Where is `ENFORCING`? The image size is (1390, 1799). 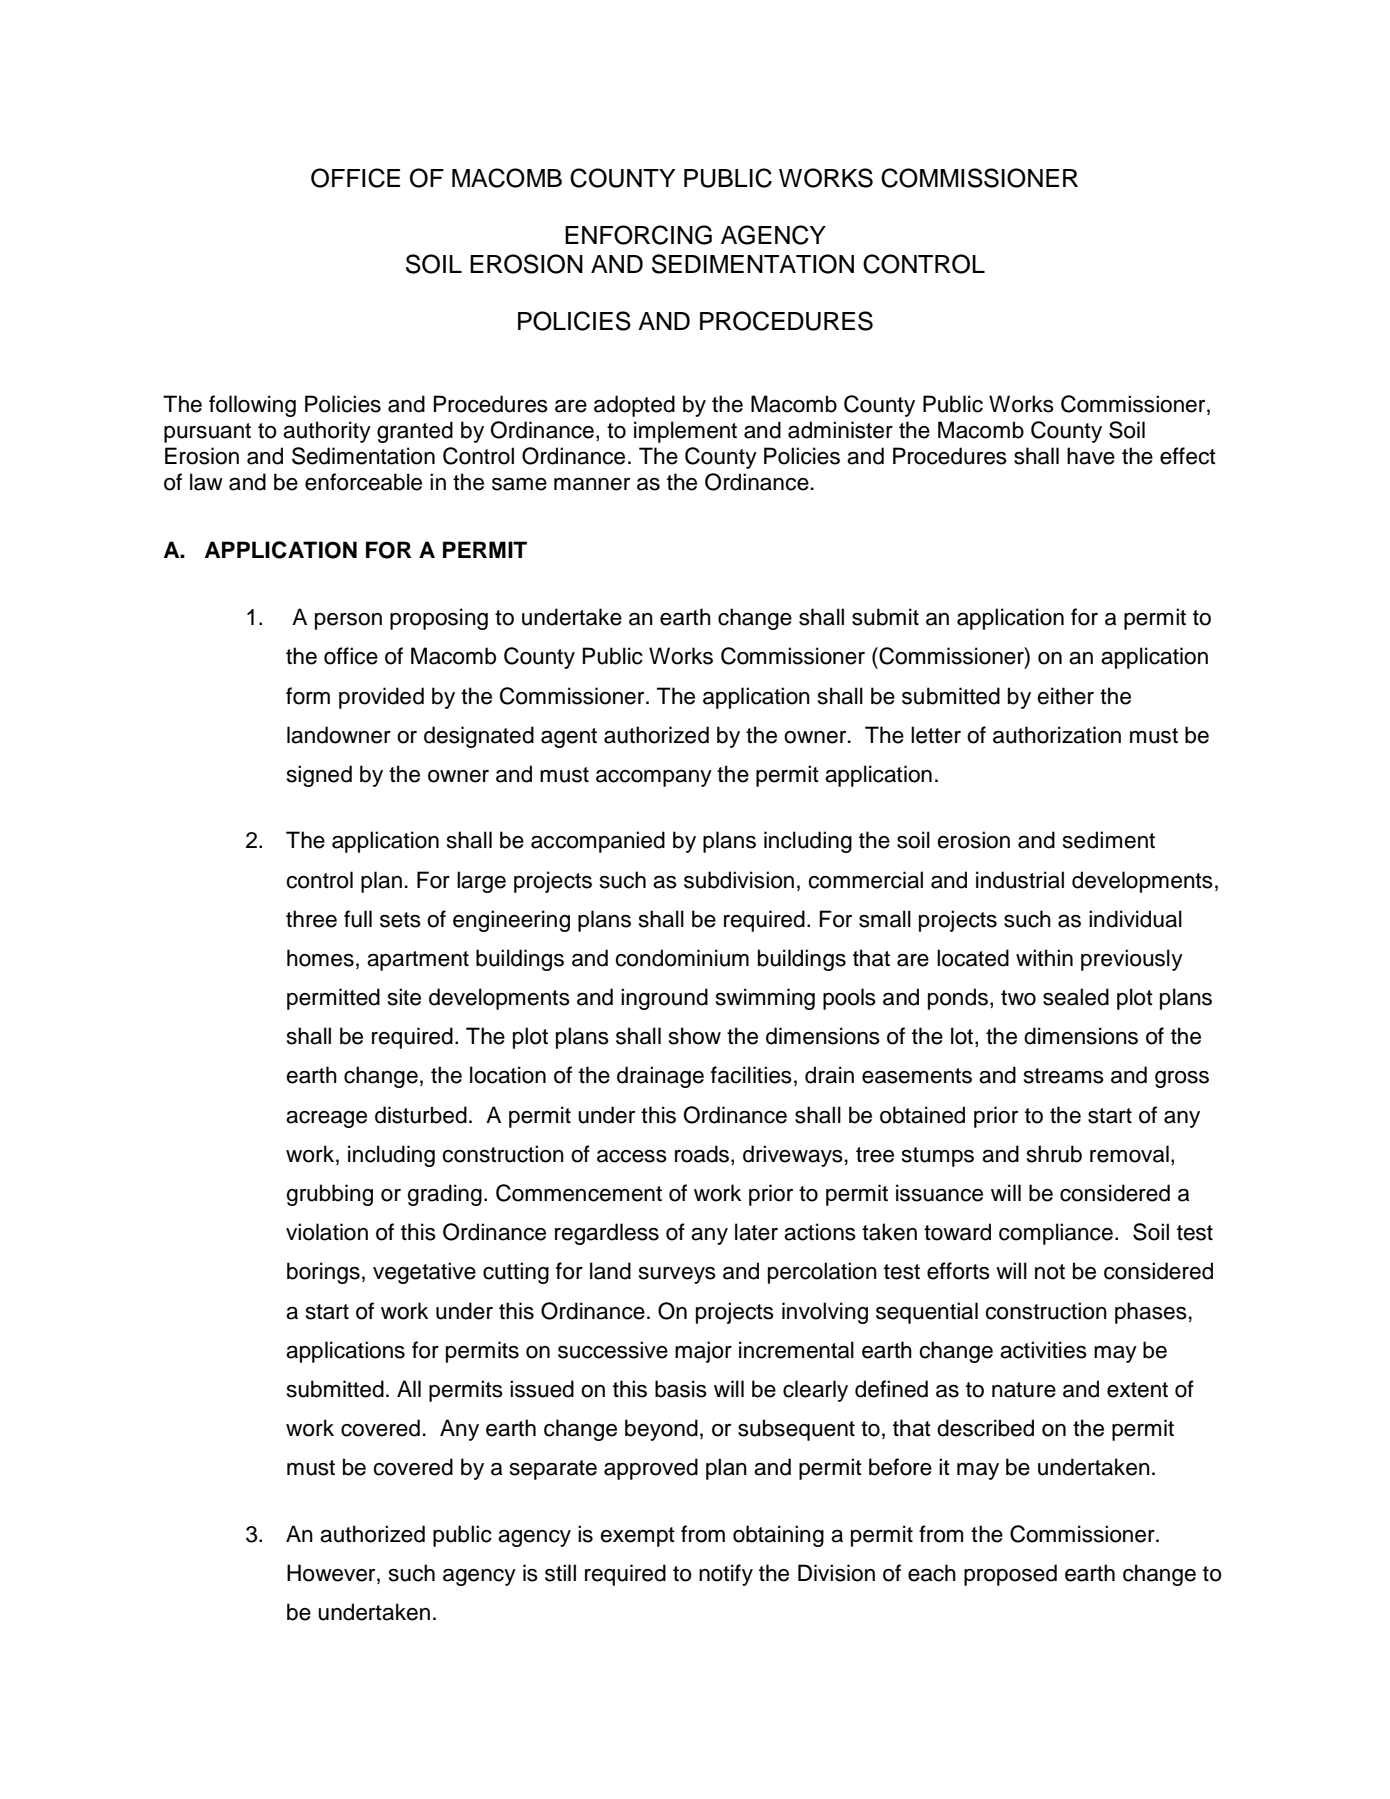 ENFORCING is located at coordinates (638, 235).
